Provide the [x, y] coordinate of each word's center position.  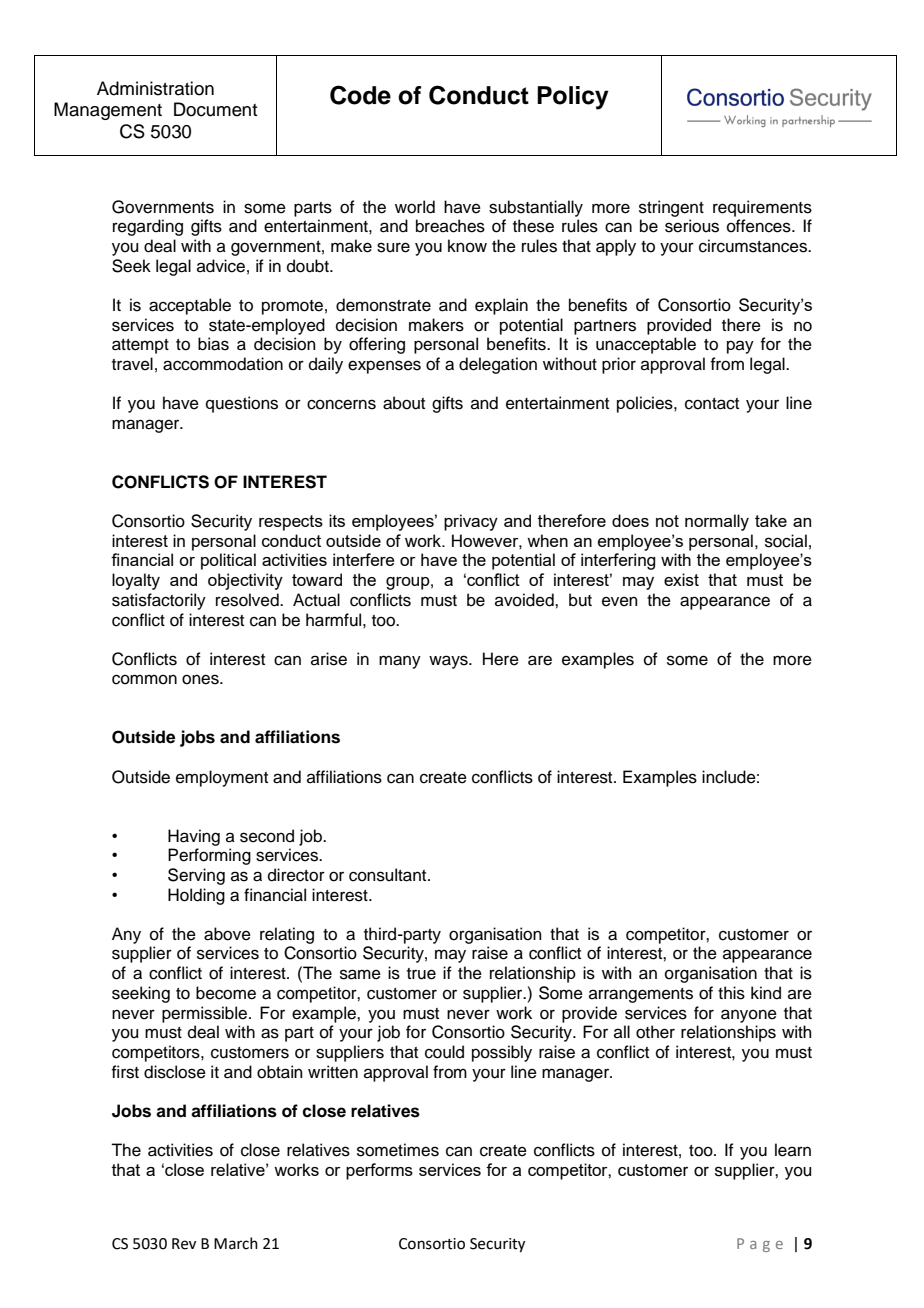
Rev [184, 1244]
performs [379, 1171]
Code [360, 95]
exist [681, 579]
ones [201, 679]
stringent [671, 208]
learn [793, 1150]
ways [449, 662]
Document [215, 109]
